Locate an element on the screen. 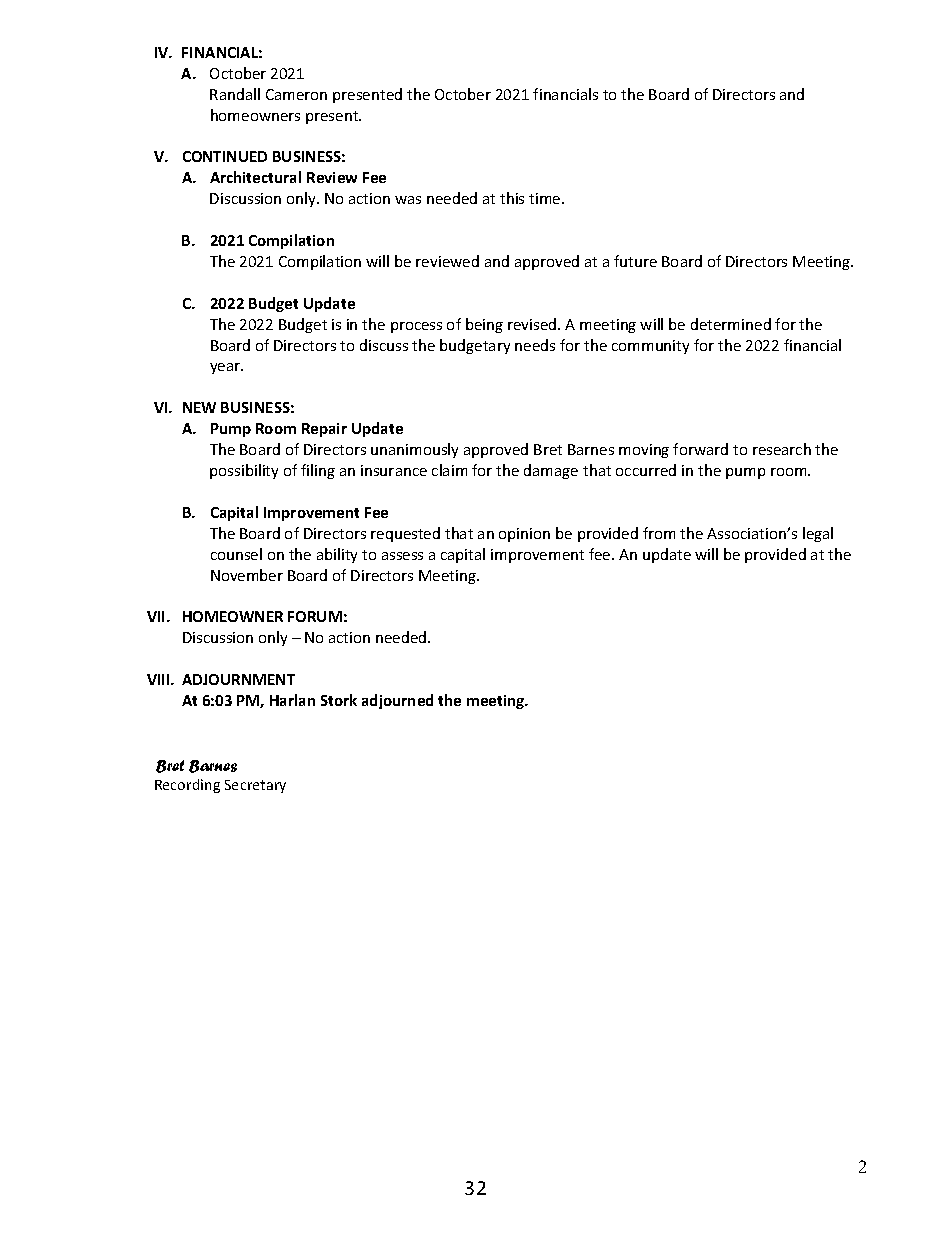 The width and height of the screenshot is (952, 1233). possibility is located at coordinates (244, 471).
